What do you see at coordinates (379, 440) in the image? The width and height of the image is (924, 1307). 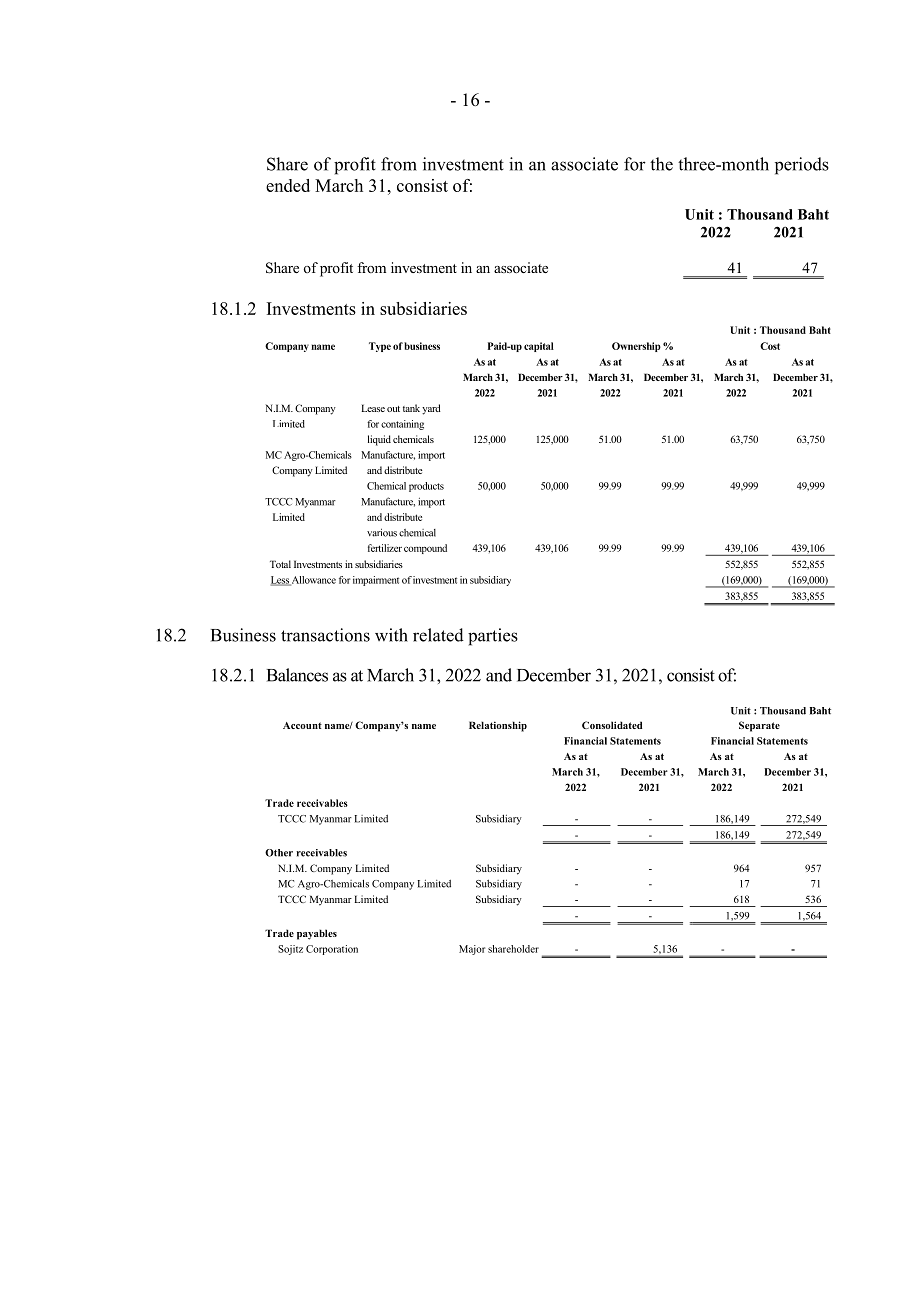 I see `liquid` at bounding box center [379, 440].
